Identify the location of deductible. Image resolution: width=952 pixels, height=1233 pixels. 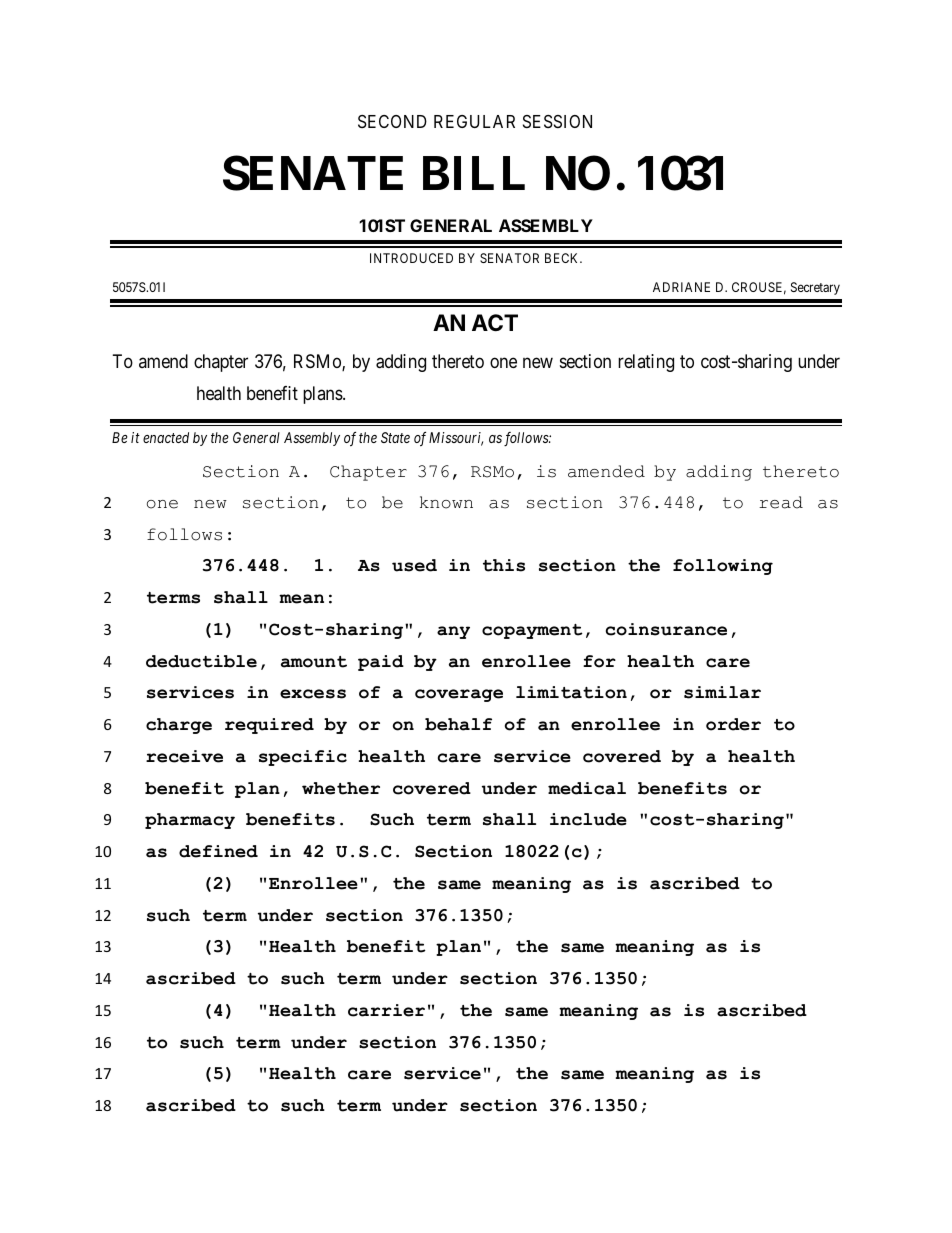
(201, 661).
